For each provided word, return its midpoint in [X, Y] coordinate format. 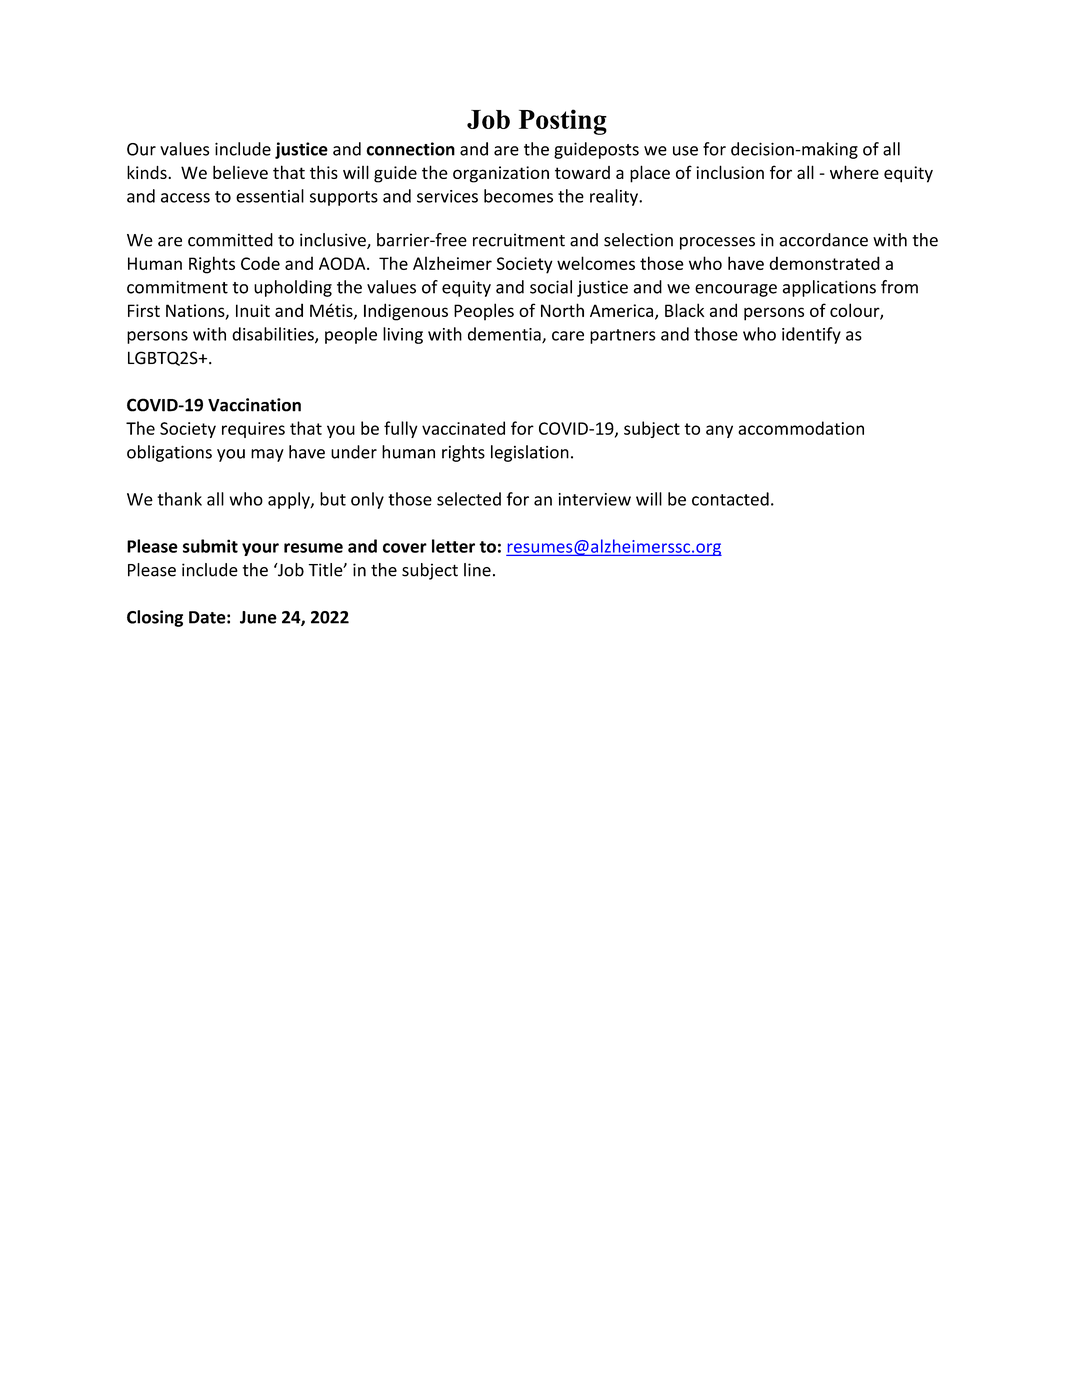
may [267, 455]
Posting [563, 122]
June [258, 617]
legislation [530, 453]
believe [240, 172]
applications [829, 288]
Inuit [253, 310]
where [854, 172]
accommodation [801, 428]
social [551, 287]
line [477, 570]
